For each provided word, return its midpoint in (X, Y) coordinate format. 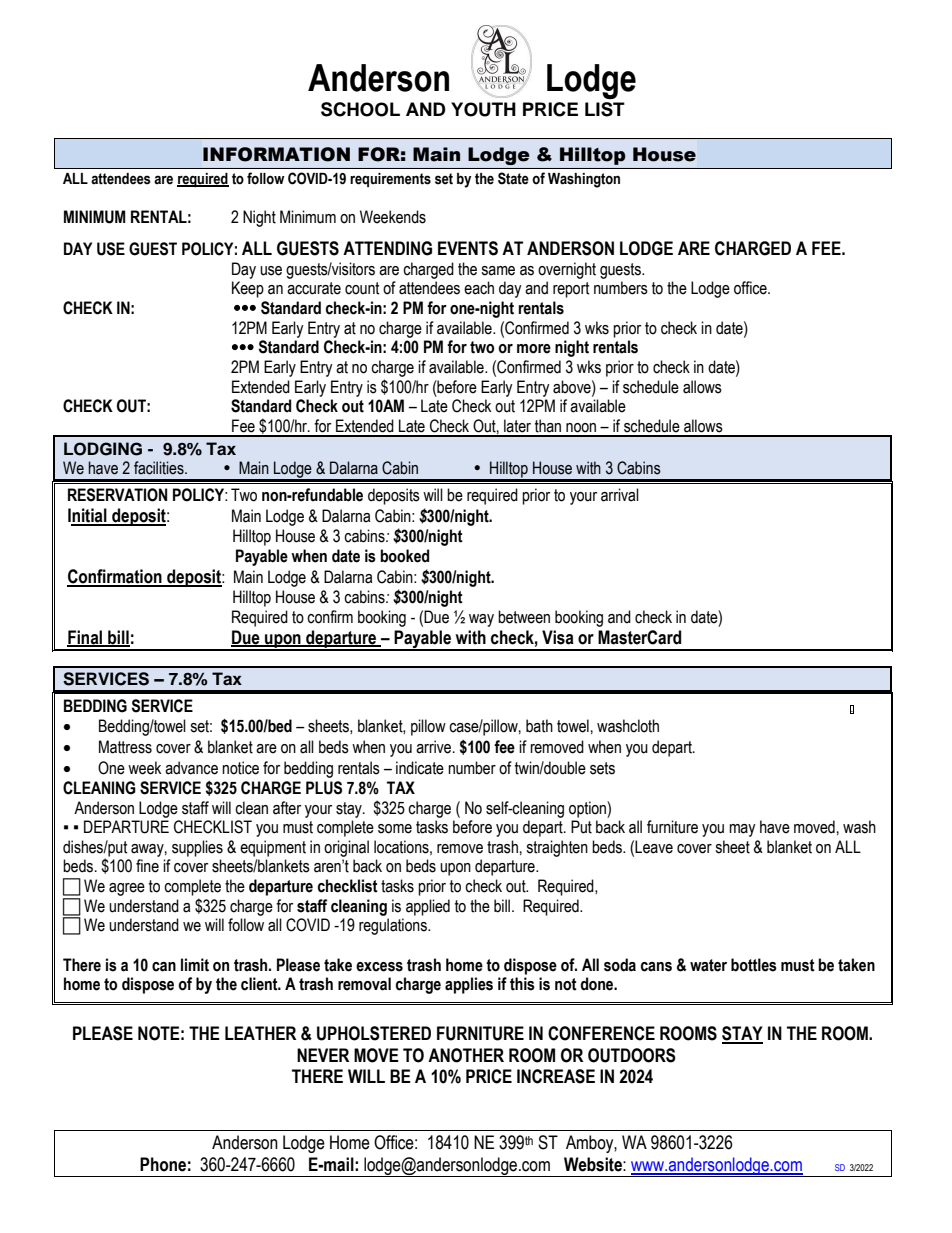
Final (86, 638)
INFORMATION (276, 154)
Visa (558, 637)
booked (404, 556)
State (513, 178)
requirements (390, 180)
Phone (163, 1164)
